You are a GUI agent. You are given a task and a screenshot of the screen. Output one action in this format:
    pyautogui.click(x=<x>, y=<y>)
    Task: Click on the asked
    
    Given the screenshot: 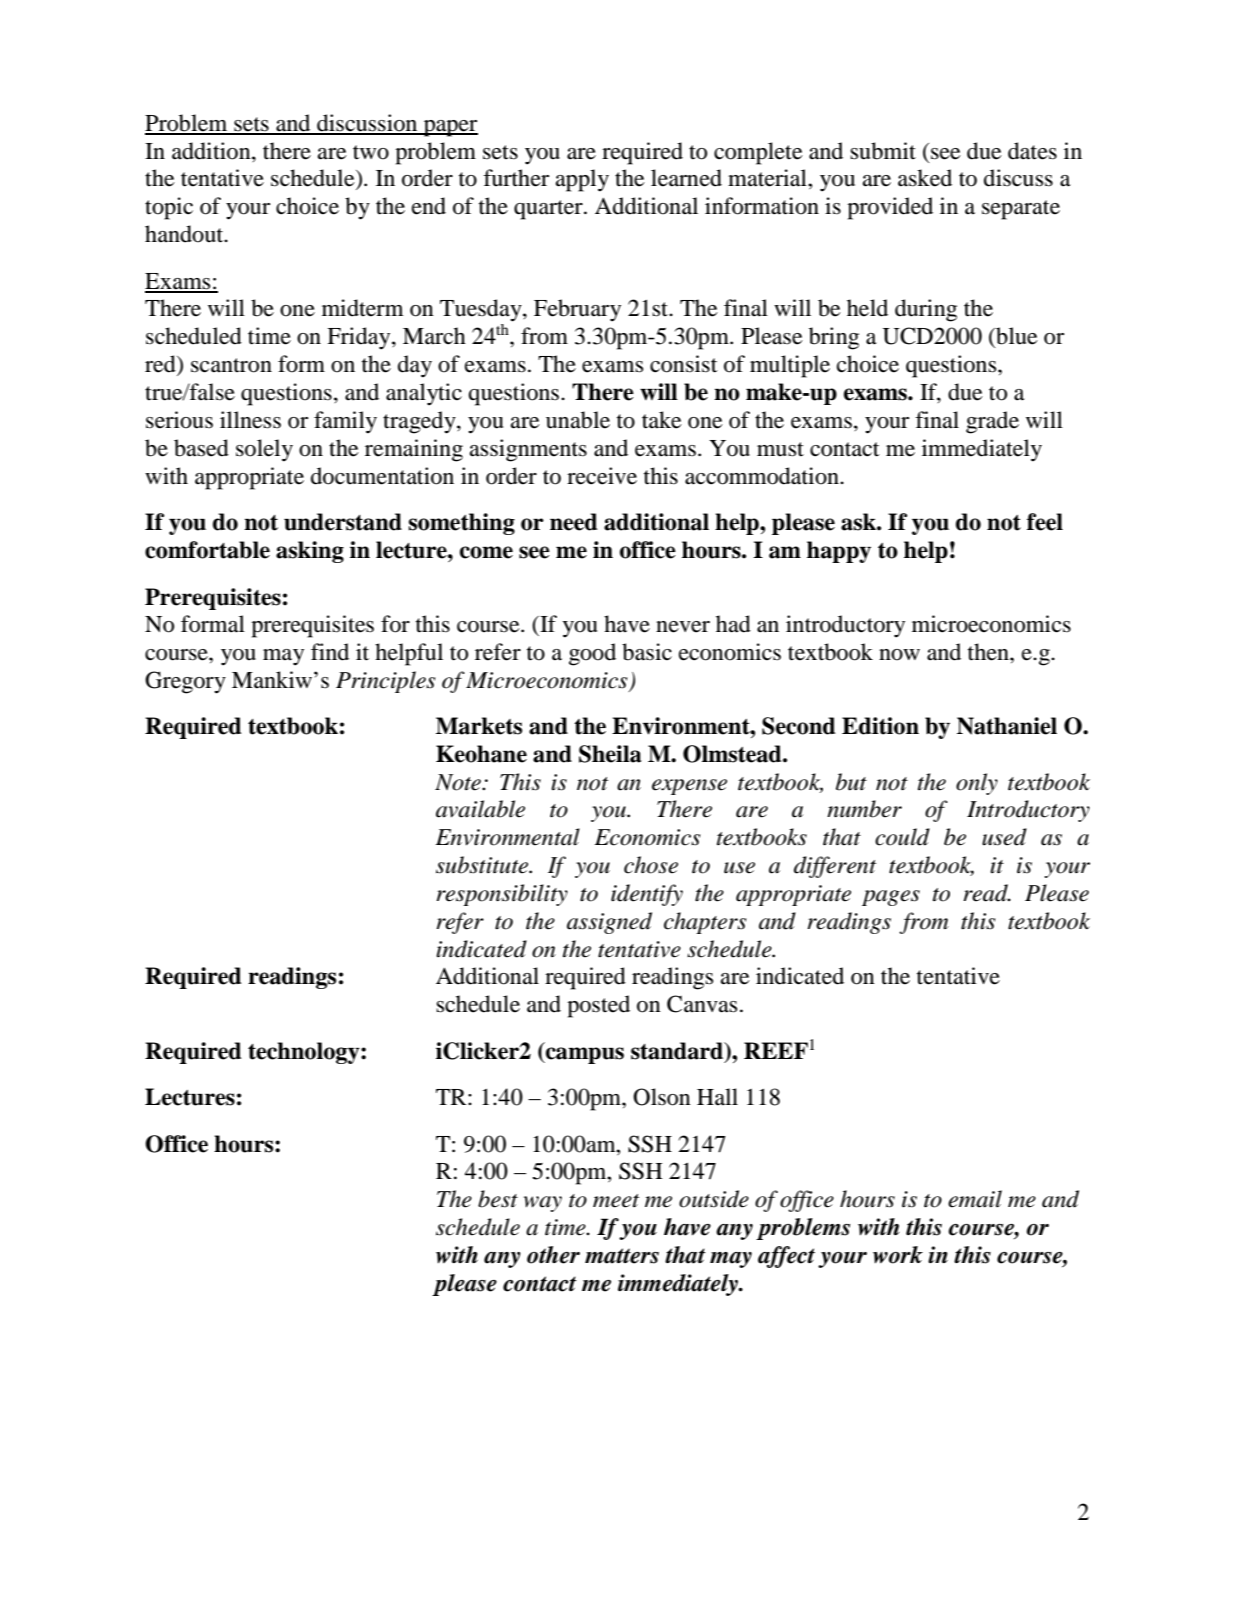 What is the action you would take?
    pyautogui.click(x=925, y=178)
